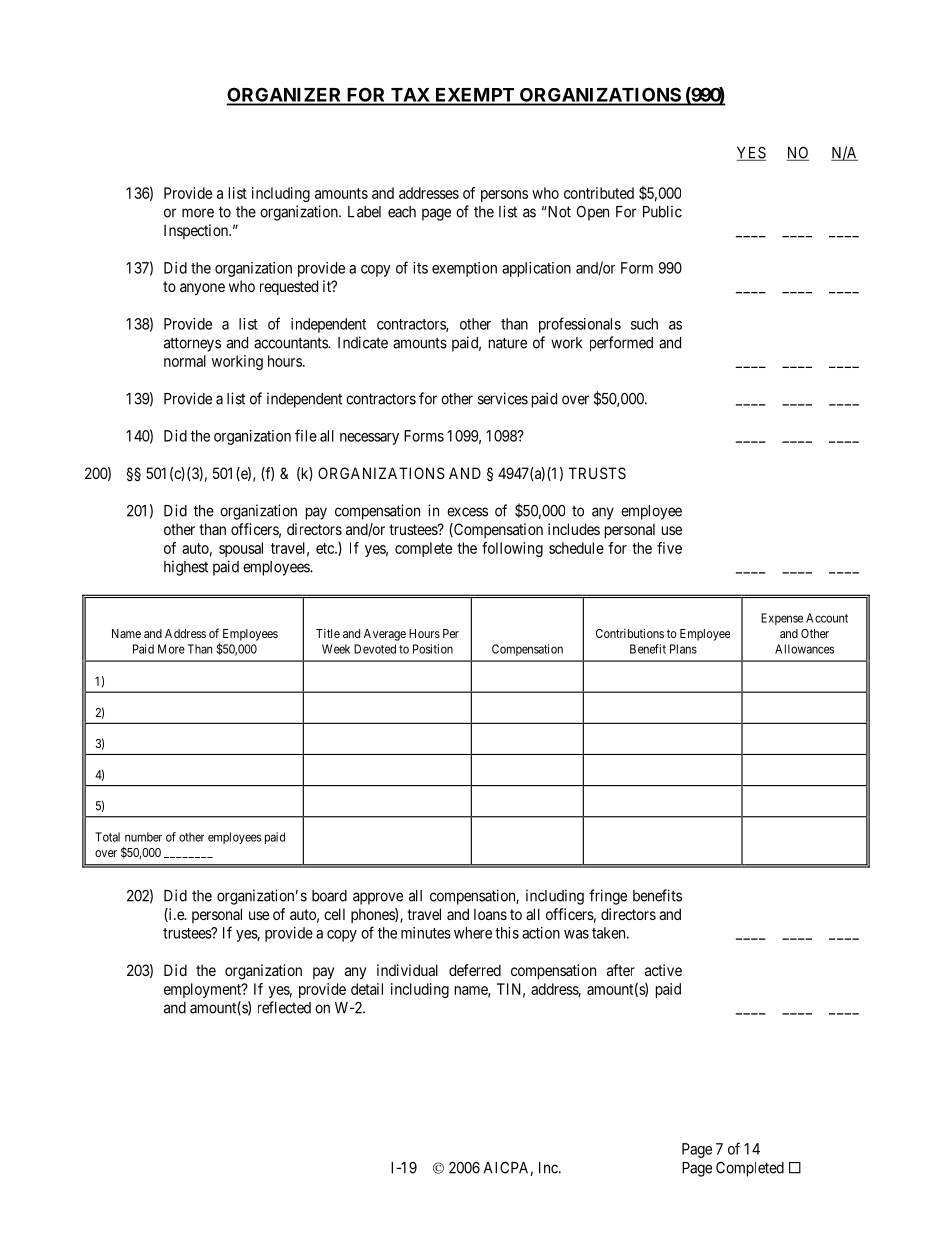 The width and height of the document is (952, 1233). Describe the element at coordinates (410, 96) in the document. I see `TAX` at that location.
